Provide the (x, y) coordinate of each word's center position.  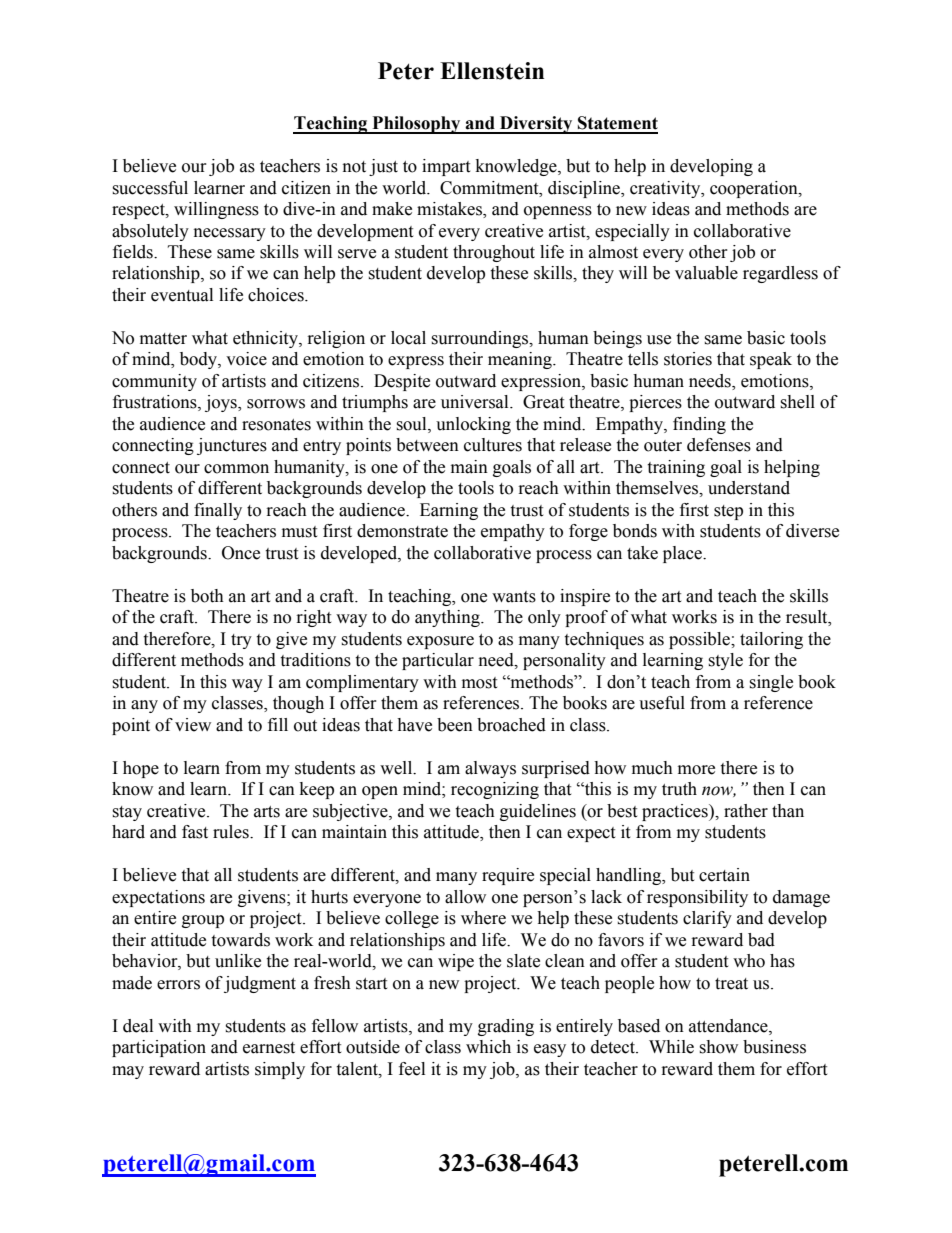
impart (446, 167)
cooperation (755, 189)
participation (159, 1048)
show (718, 1047)
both (207, 596)
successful (150, 188)
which (488, 1047)
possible (700, 640)
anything (448, 618)
